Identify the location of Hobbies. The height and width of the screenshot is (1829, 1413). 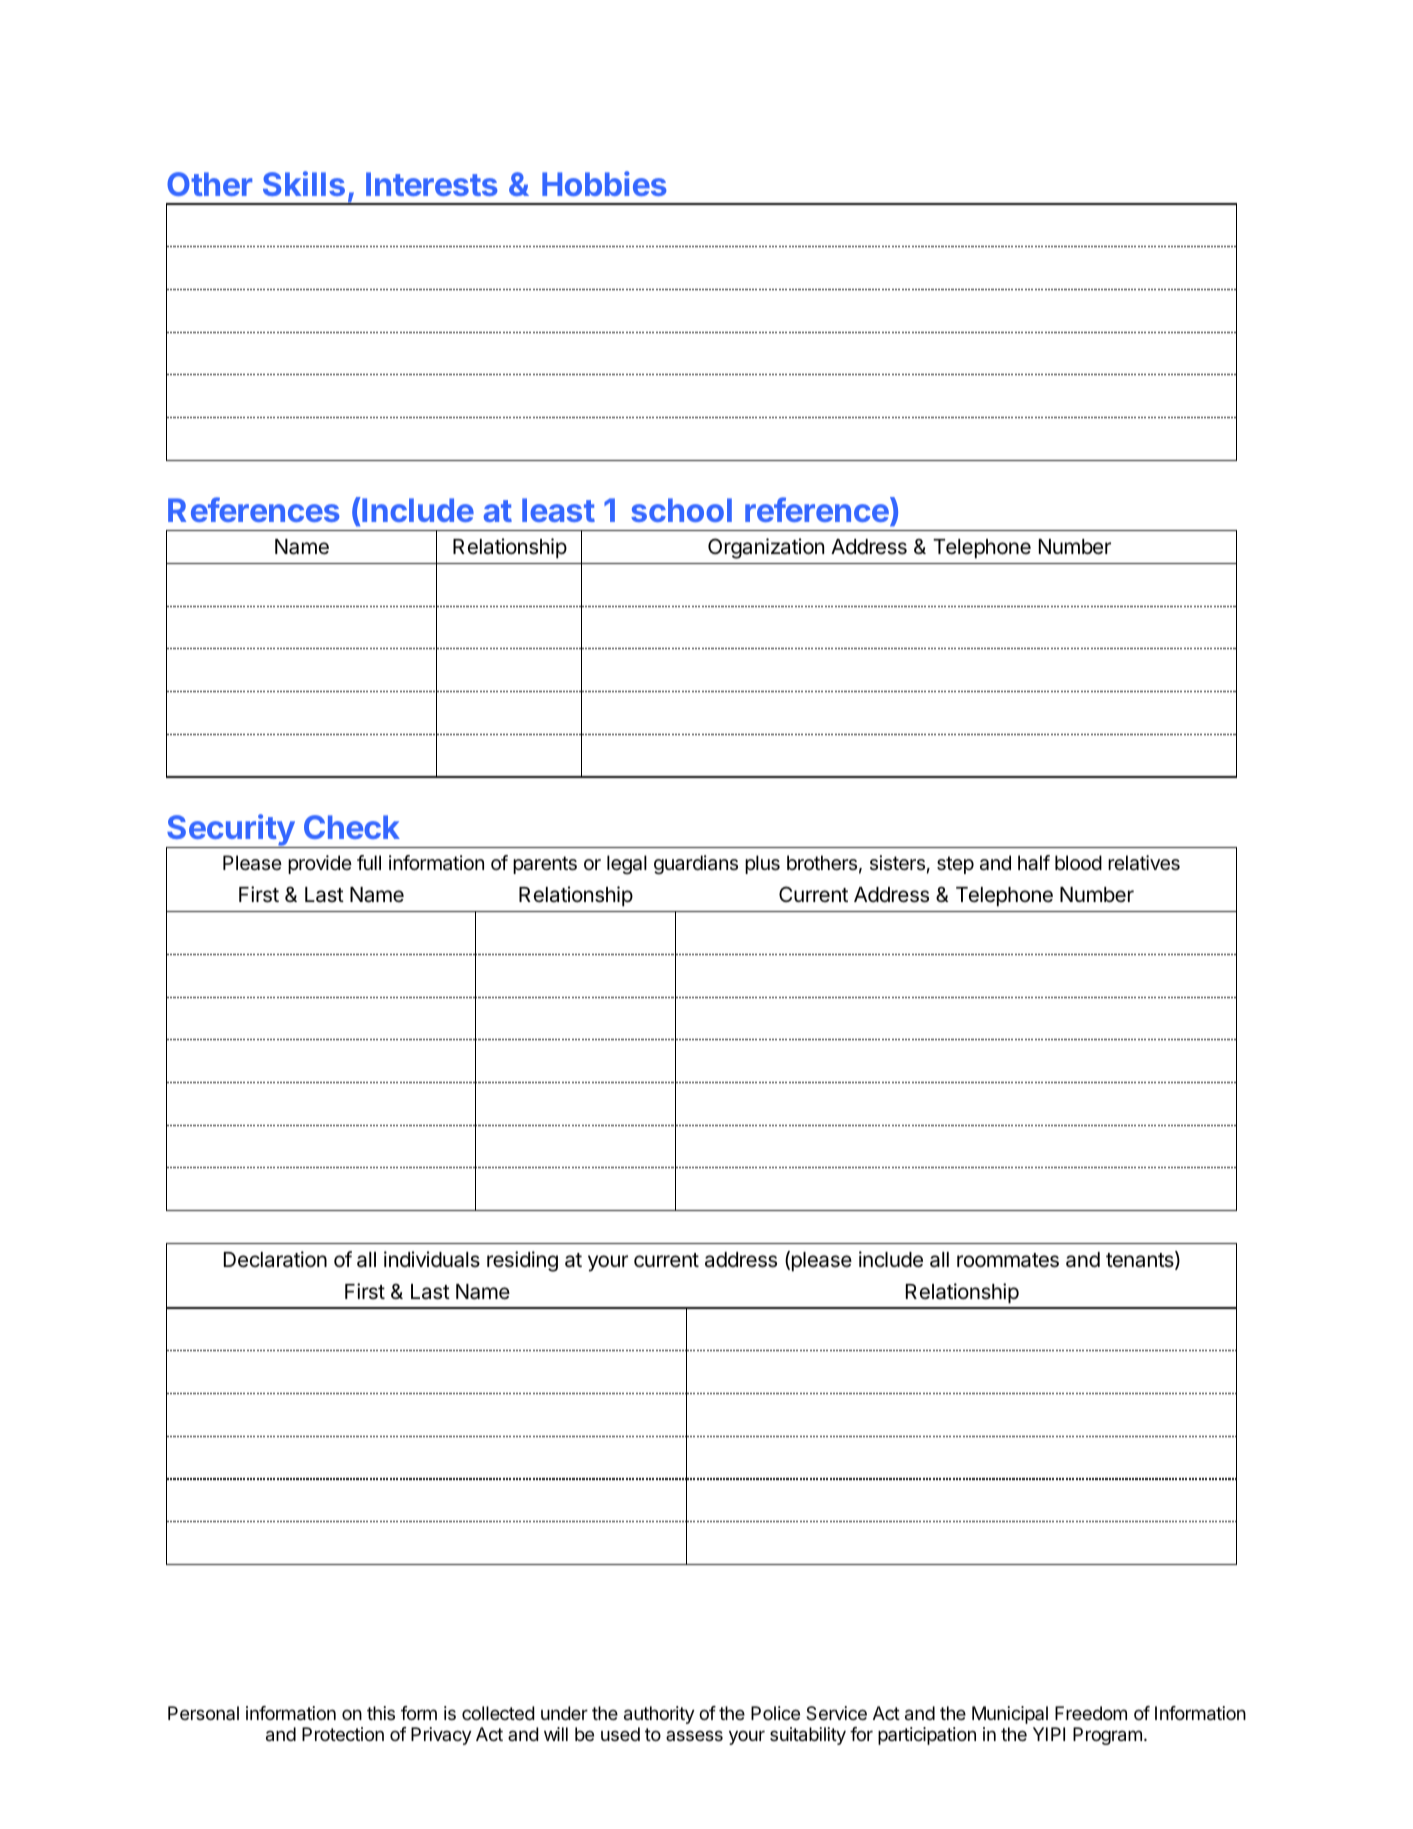
(604, 183).
